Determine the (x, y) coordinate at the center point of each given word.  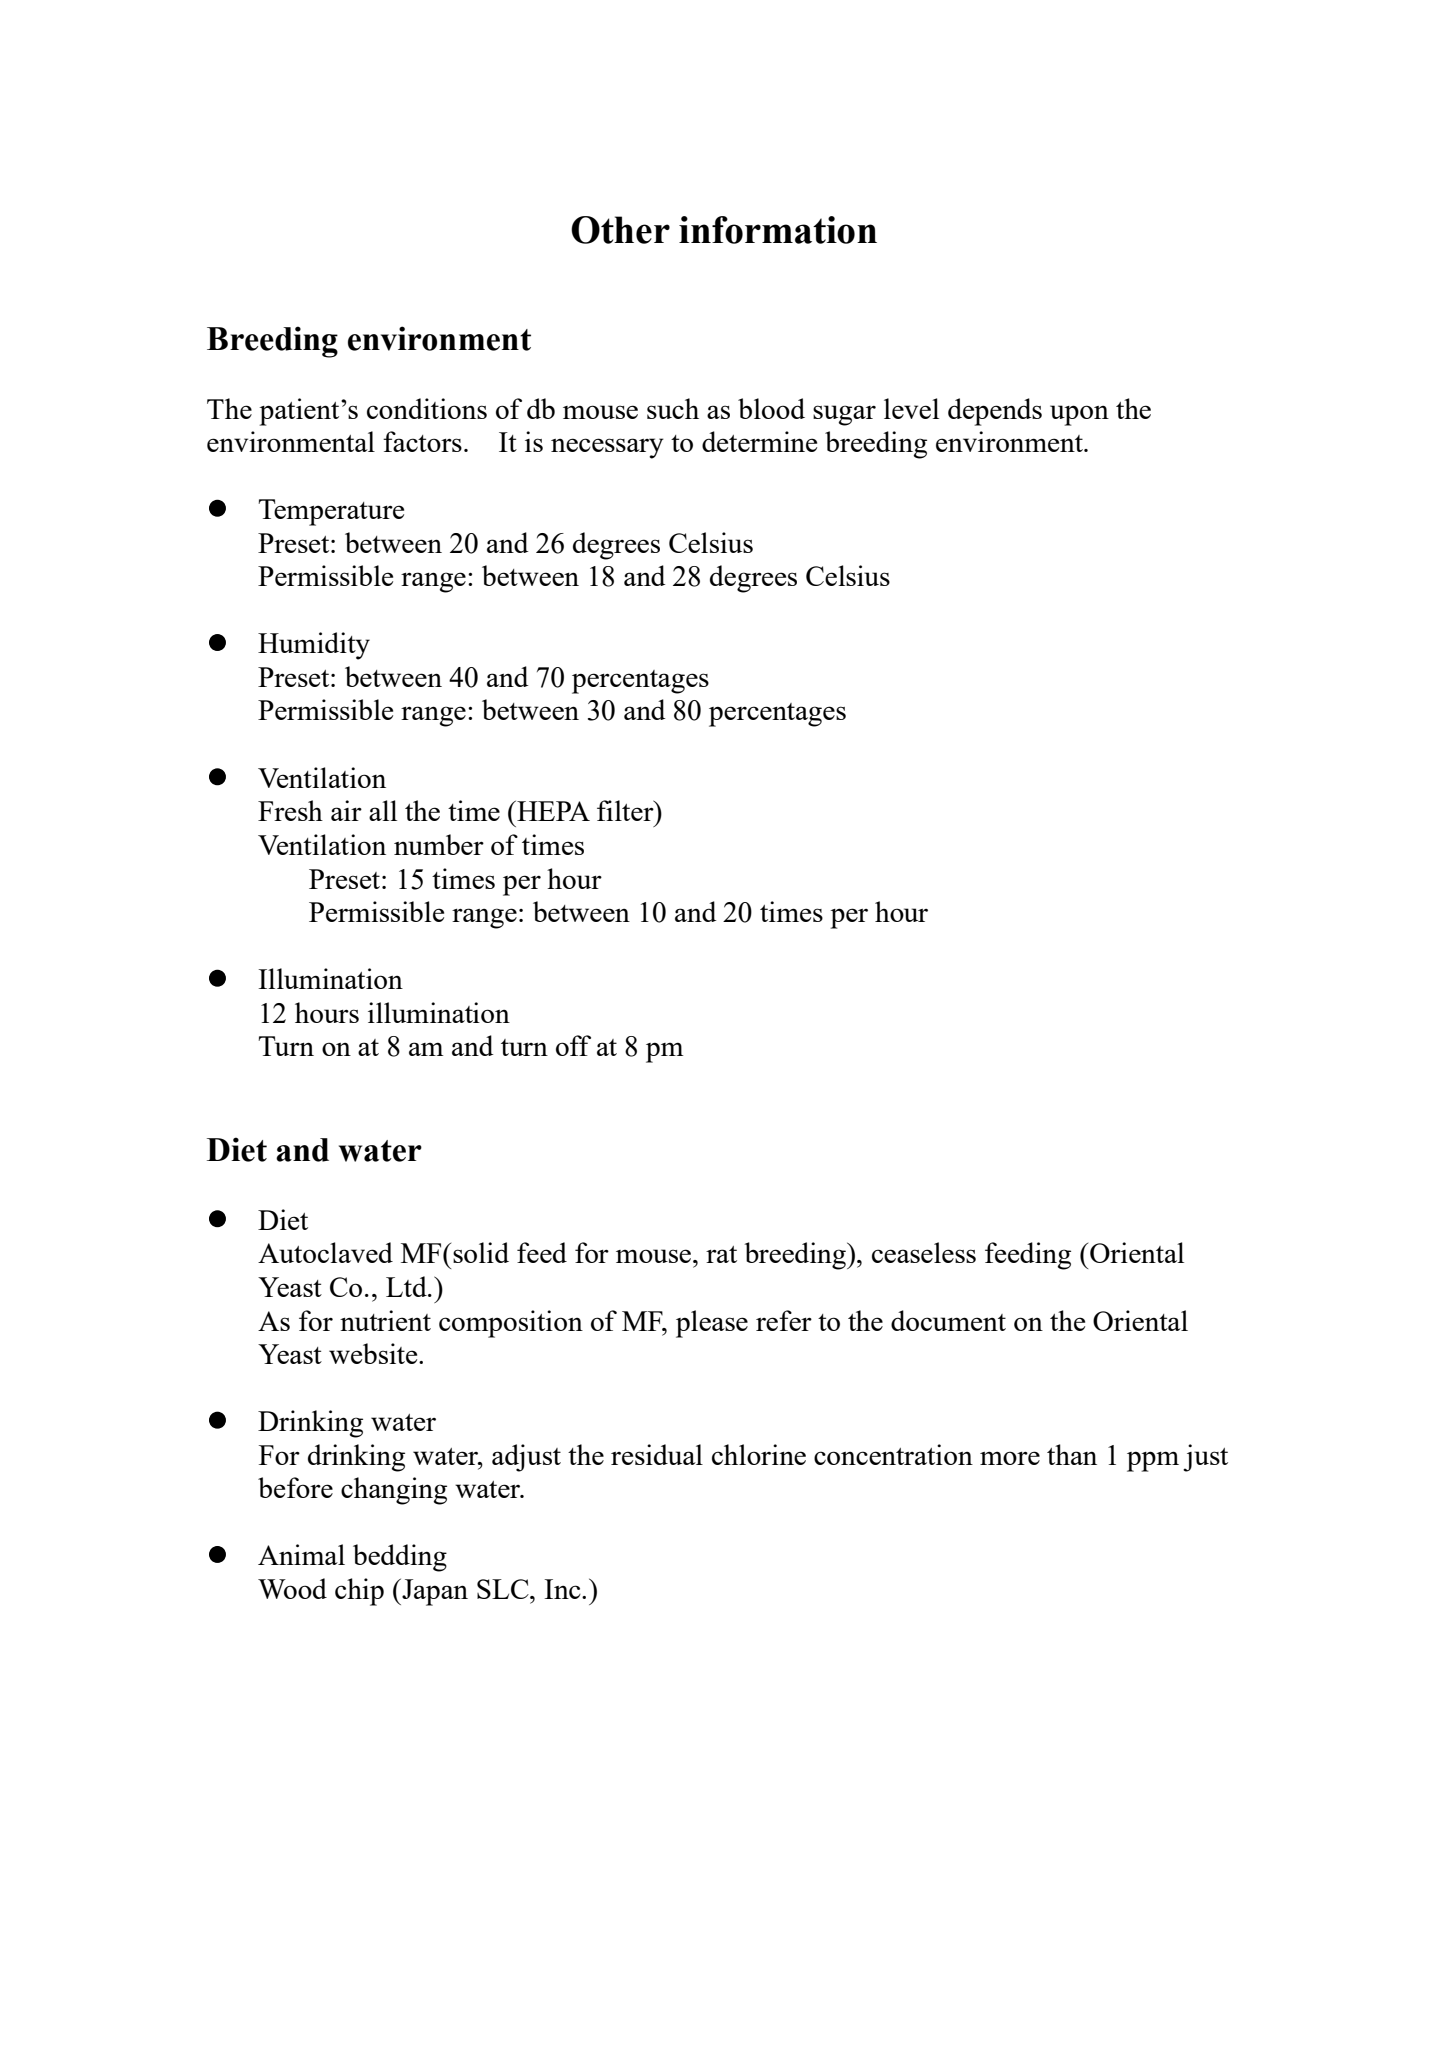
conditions (427, 408)
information (778, 230)
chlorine (759, 1454)
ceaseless (924, 1252)
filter (626, 810)
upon (1079, 415)
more (1010, 1458)
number (439, 844)
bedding (400, 1558)
